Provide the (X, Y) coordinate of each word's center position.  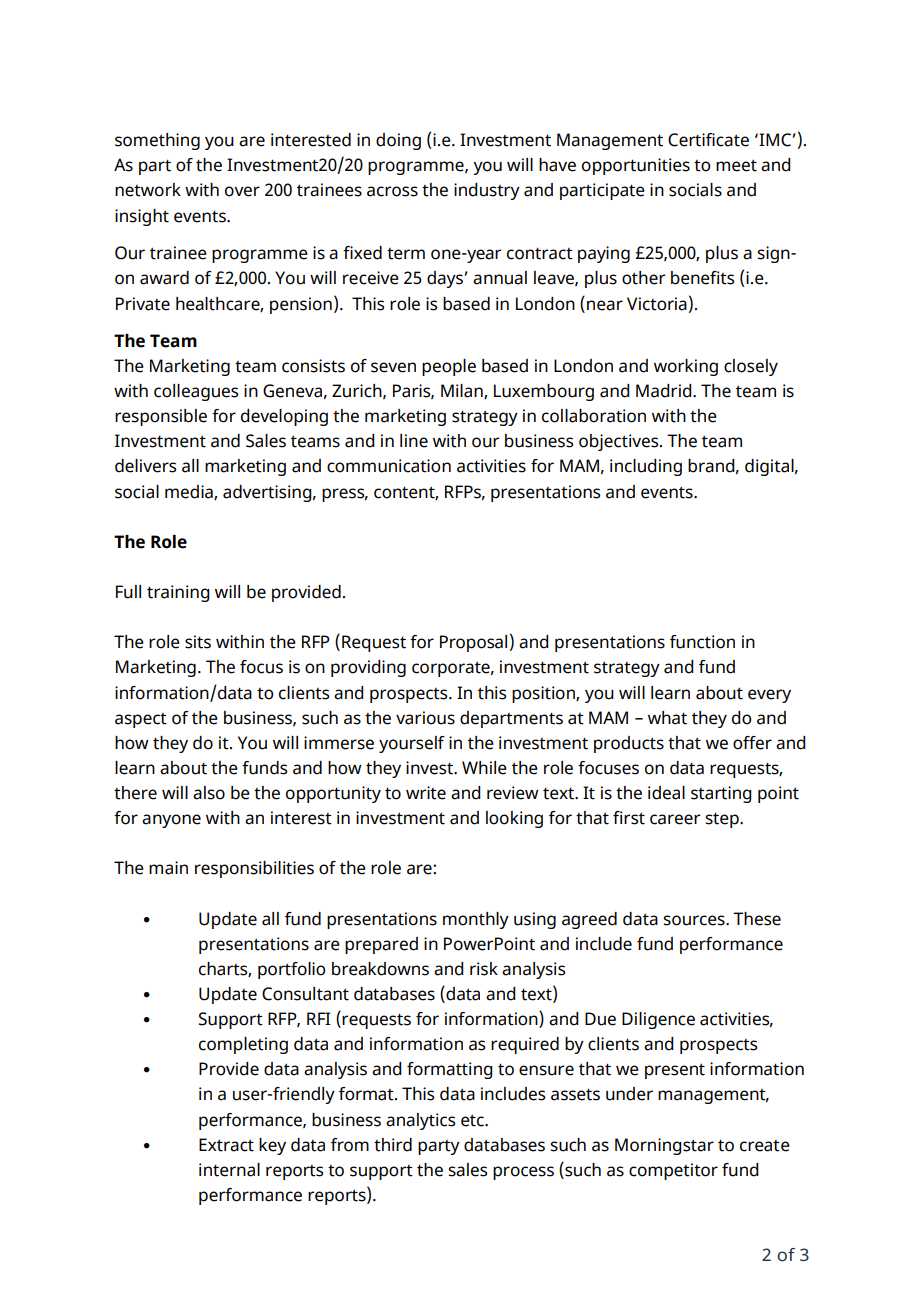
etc (473, 1120)
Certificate (708, 140)
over (242, 191)
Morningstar (664, 1146)
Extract (226, 1145)
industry (487, 191)
